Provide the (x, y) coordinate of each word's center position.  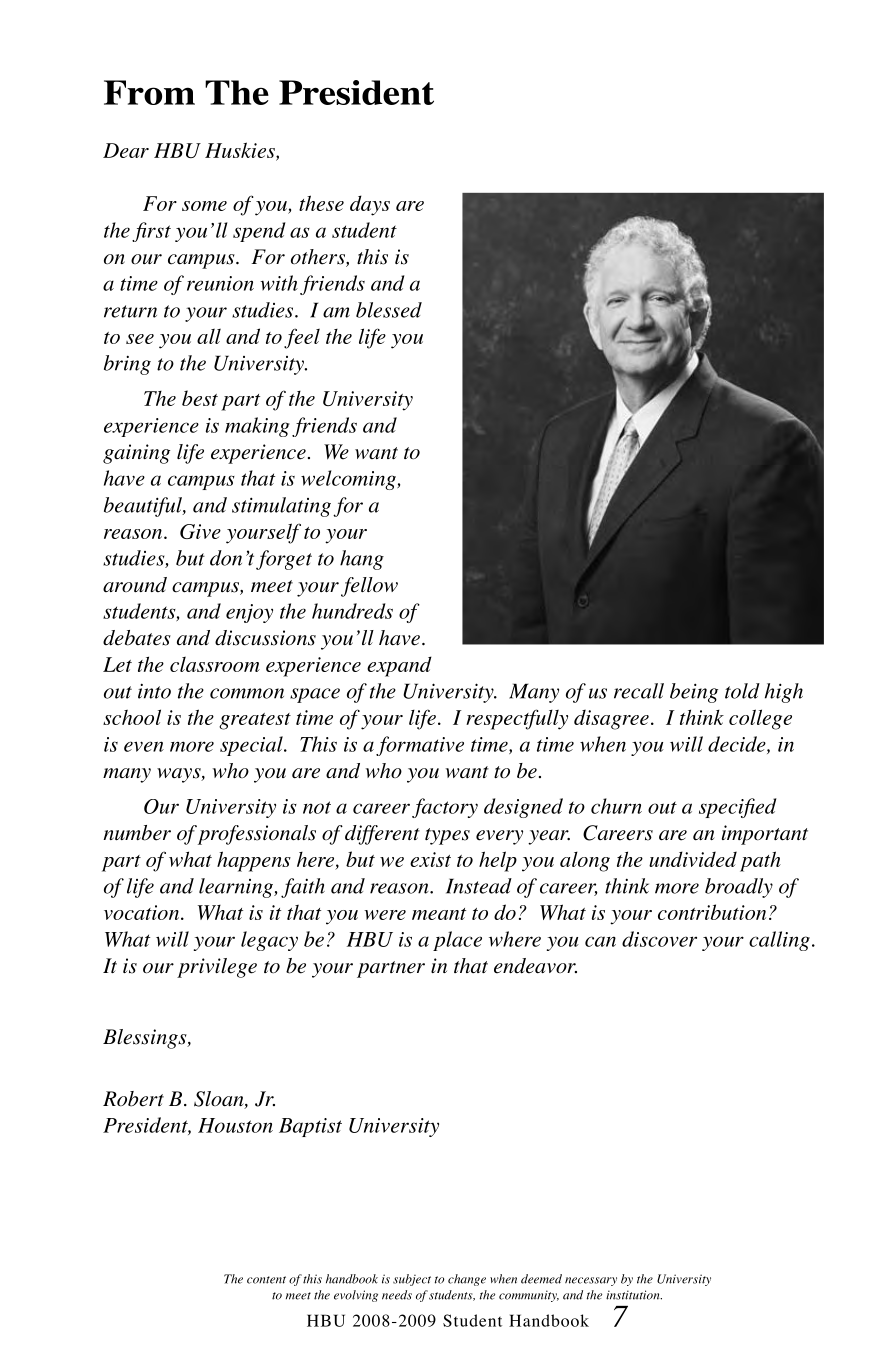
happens (254, 861)
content (266, 1280)
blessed (389, 310)
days (370, 205)
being (694, 693)
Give (200, 531)
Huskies (241, 151)
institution (634, 1295)
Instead (479, 886)
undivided (693, 859)
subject (412, 1280)
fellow (369, 587)
